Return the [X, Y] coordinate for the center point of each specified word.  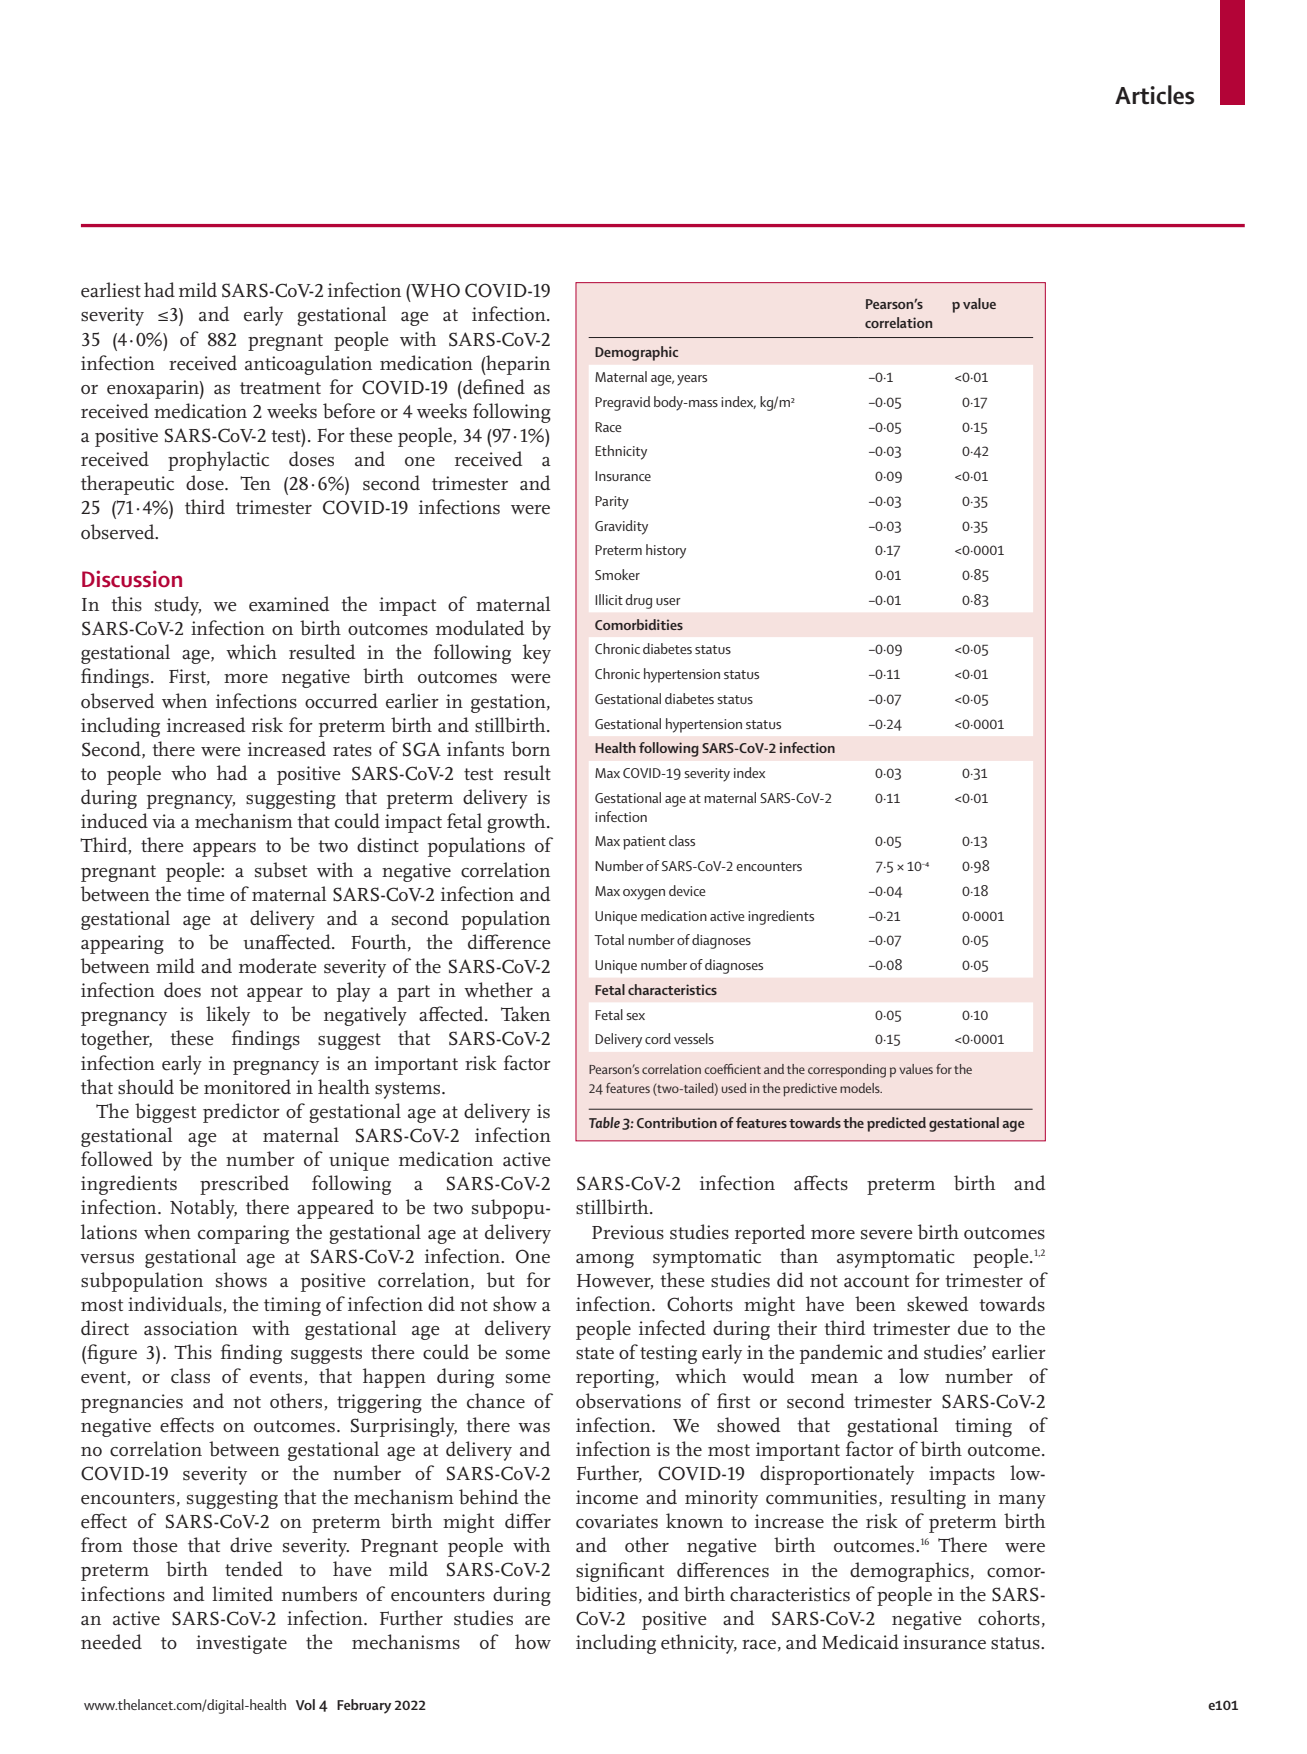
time [206, 894]
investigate [241, 1644]
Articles [1154, 95]
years [692, 380]
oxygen [644, 894]
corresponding [847, 1071]
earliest [111, 290]
